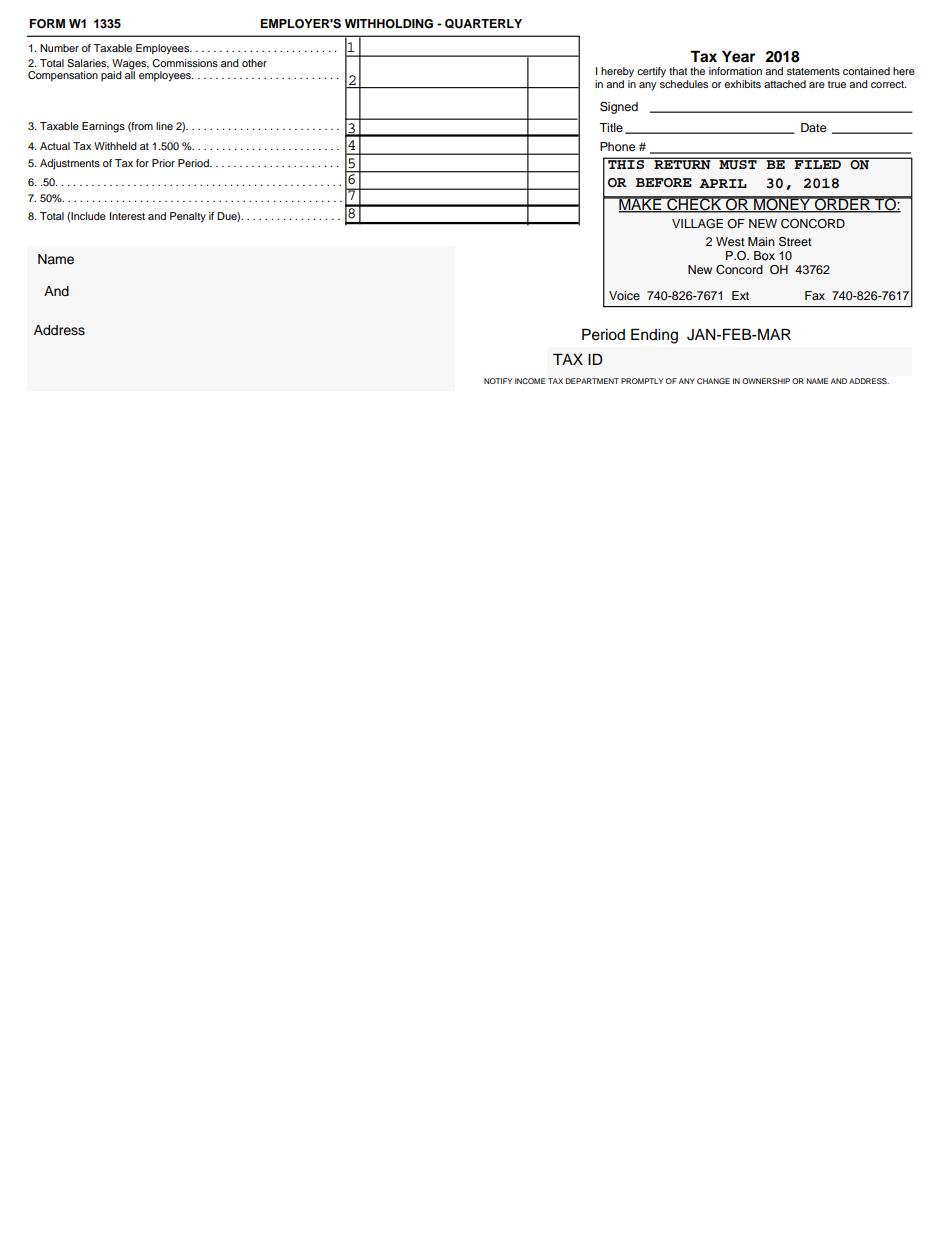 Image resolution: width=952 pixels, height=1233 pixels. What do you see at coordinates (59, 48) in the screenshot?
I see `Number` at bounding box center [59, 48].
